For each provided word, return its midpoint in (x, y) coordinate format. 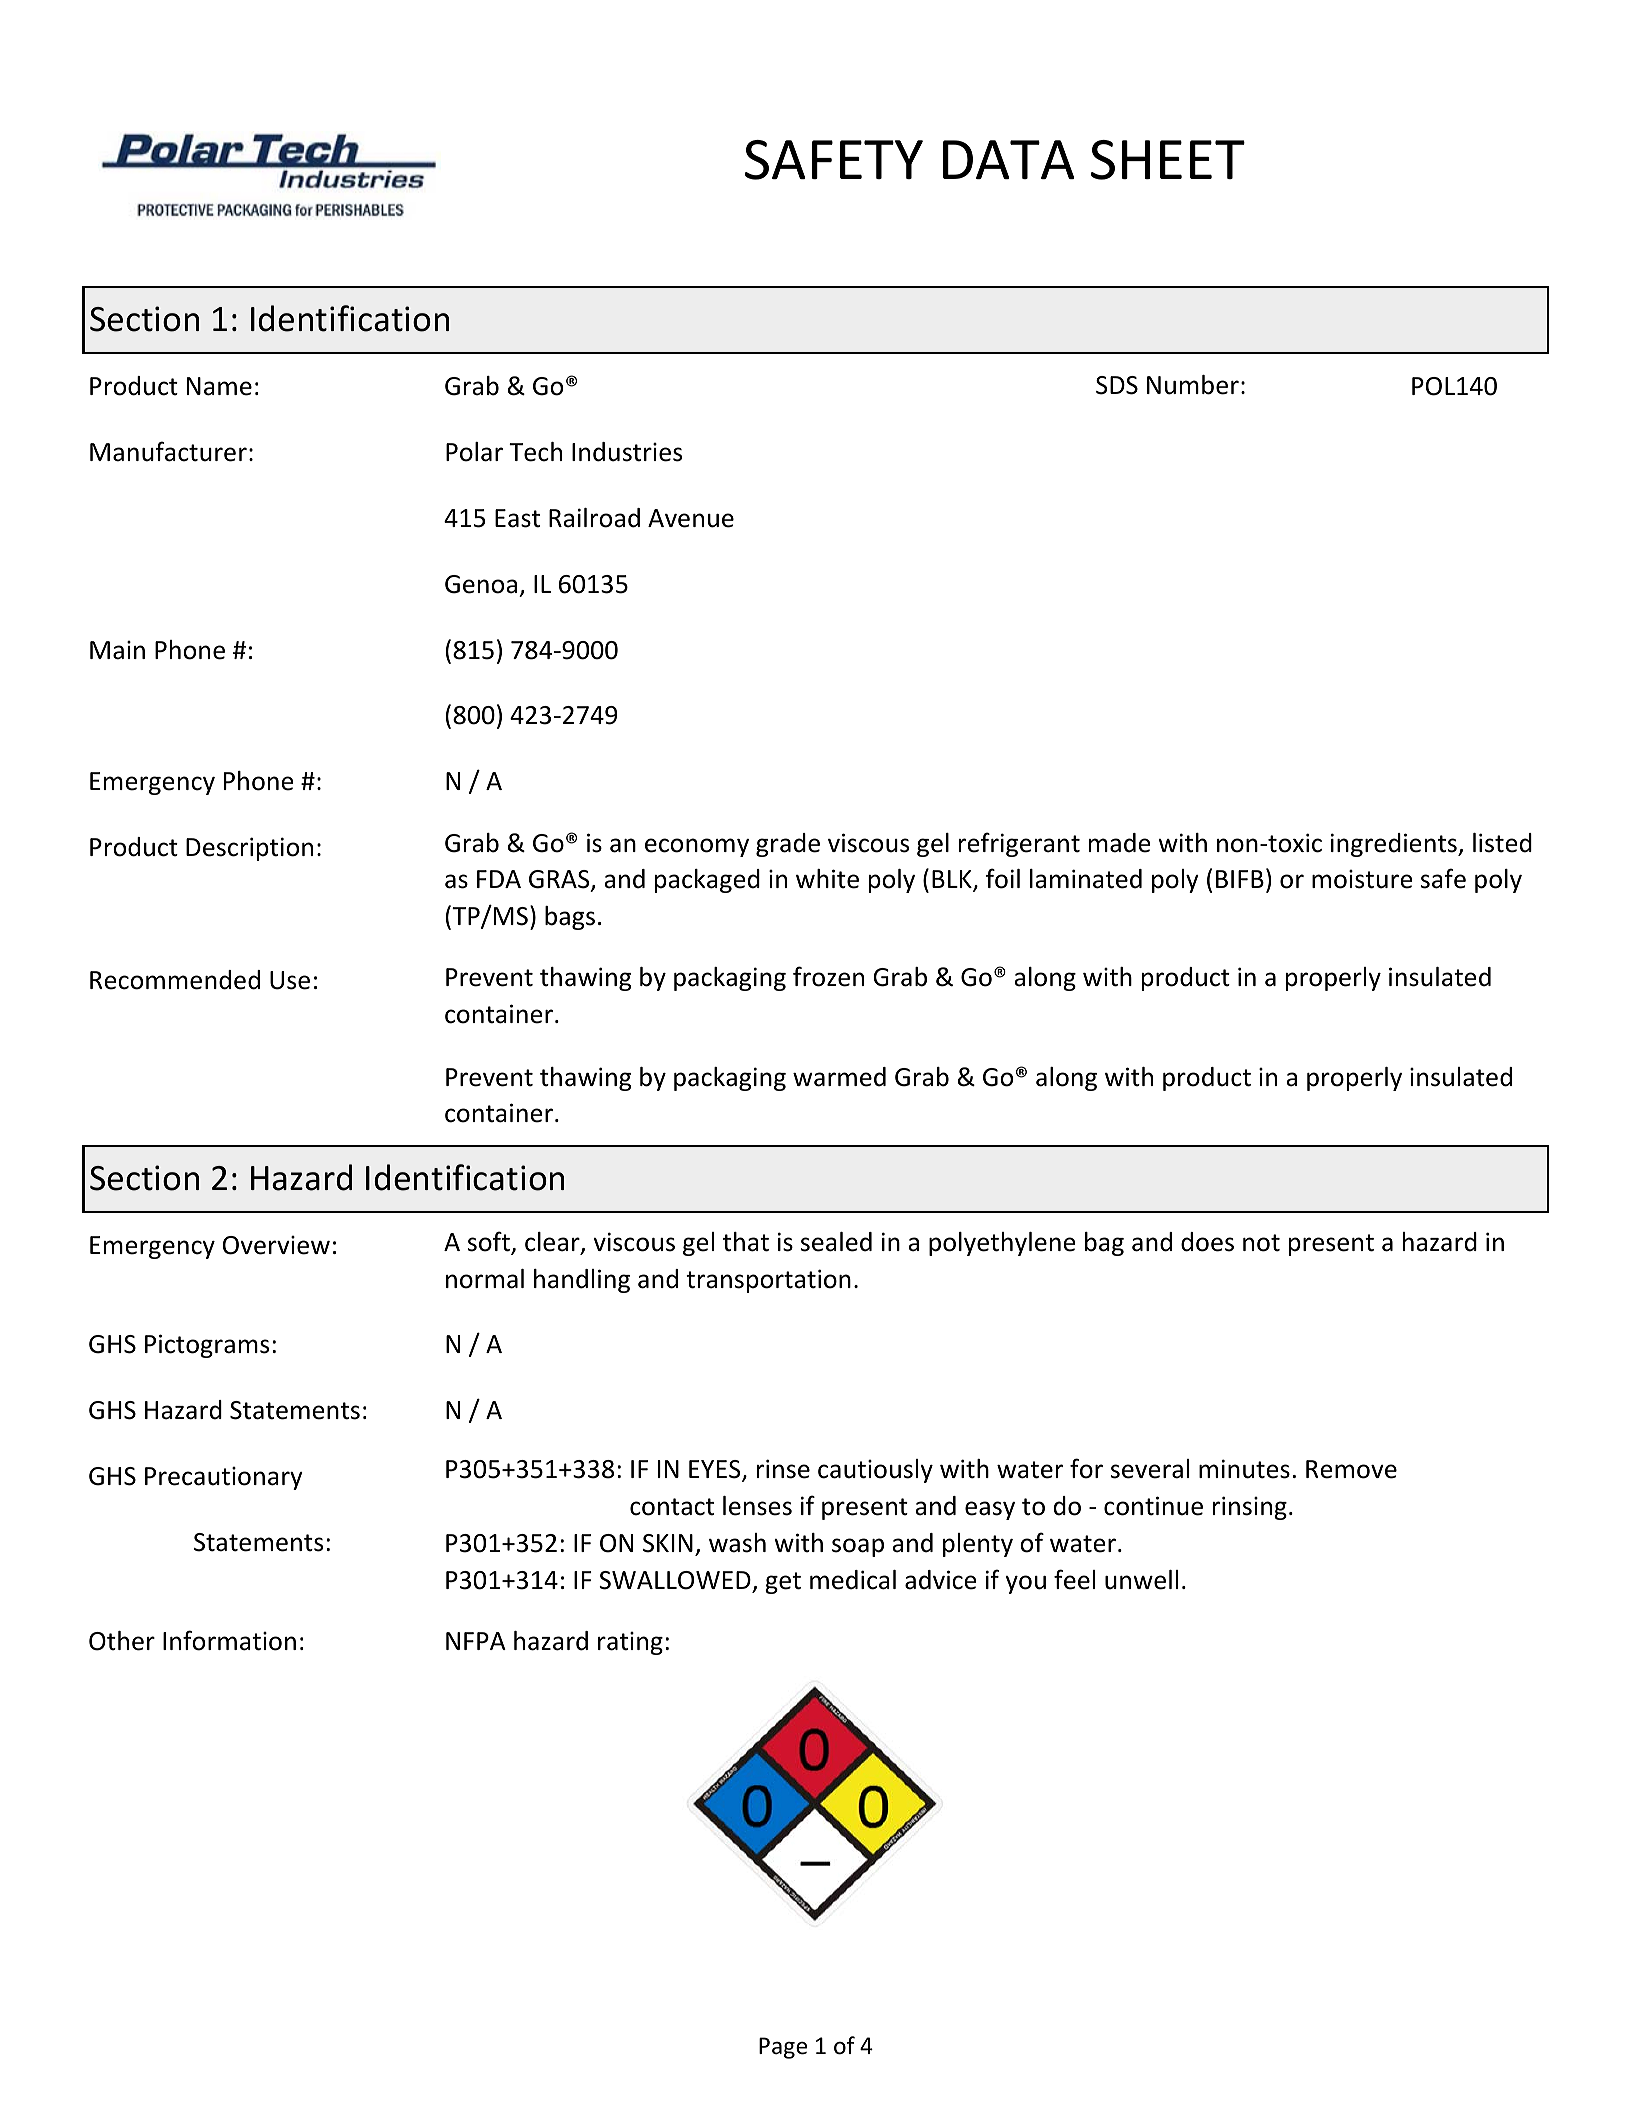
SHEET (1168, 160)
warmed (839, 1077)
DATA (1009, 159)
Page (783, 2048)
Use (290, 980)
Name (219, 386)
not (1261, 1243)
